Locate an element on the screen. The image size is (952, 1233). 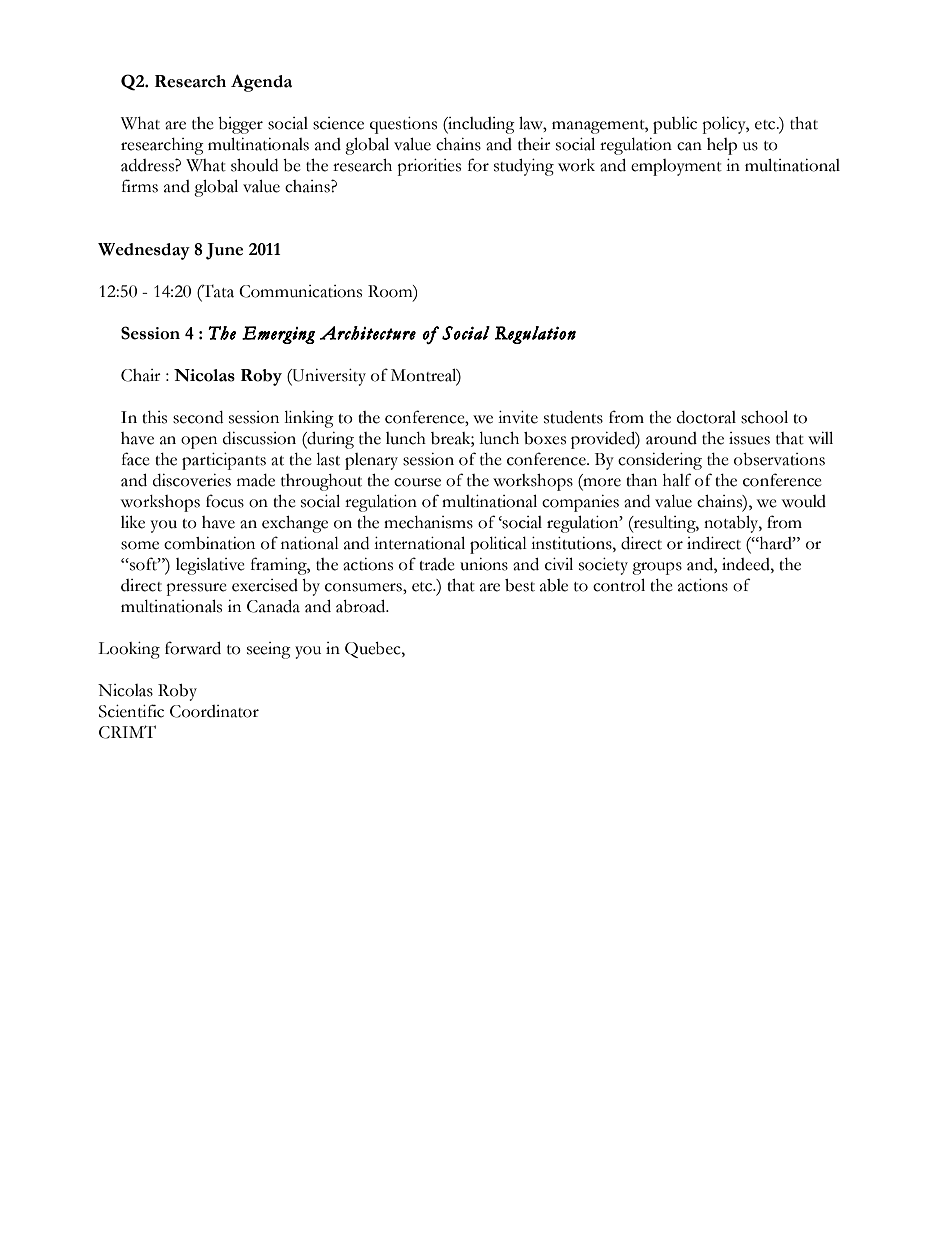
Emerging is located at coordinates (278, 335).
